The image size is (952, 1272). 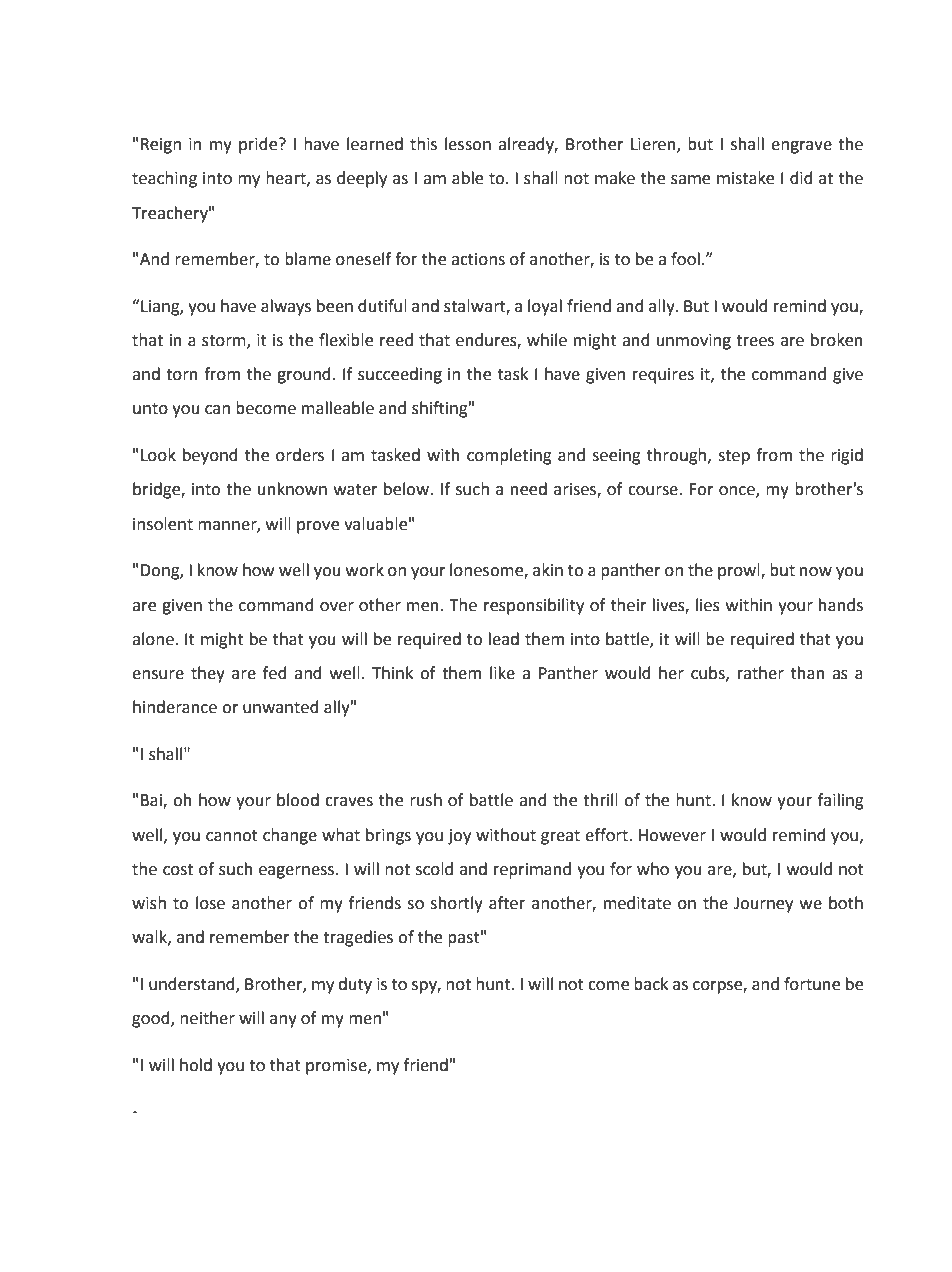 I want to click on mistake, so click(x=745, y=178).
